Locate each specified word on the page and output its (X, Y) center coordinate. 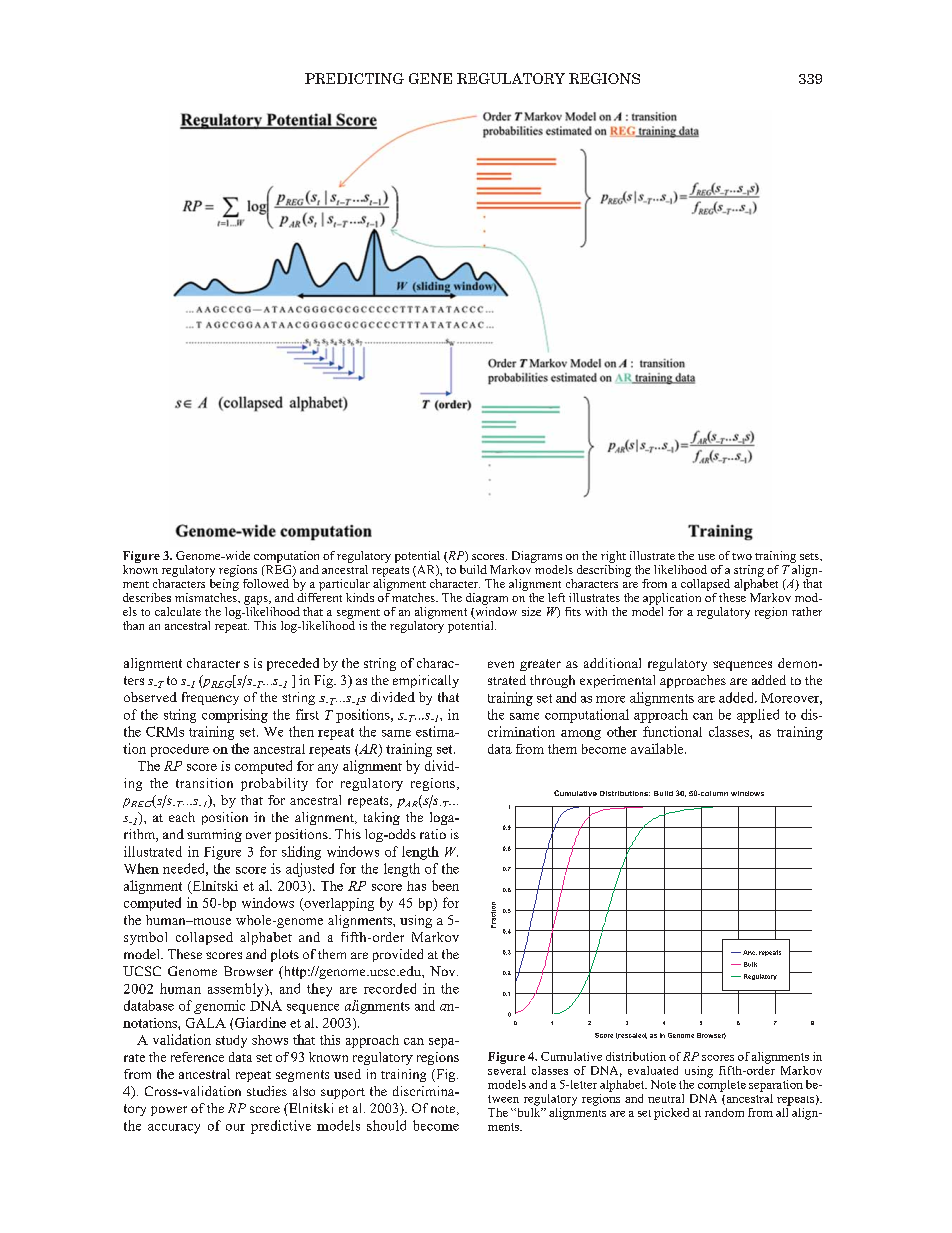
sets (810, 556)
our (235, 1127)
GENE (430, 78)
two (742, 556)
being (224, 583)
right (613, 557)
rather (807, 611)
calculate (178, 611)
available (658, 748)
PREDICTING (354, 78)
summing (214, 835)
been (445, 885)
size (531, 611)
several (507, 1069)
